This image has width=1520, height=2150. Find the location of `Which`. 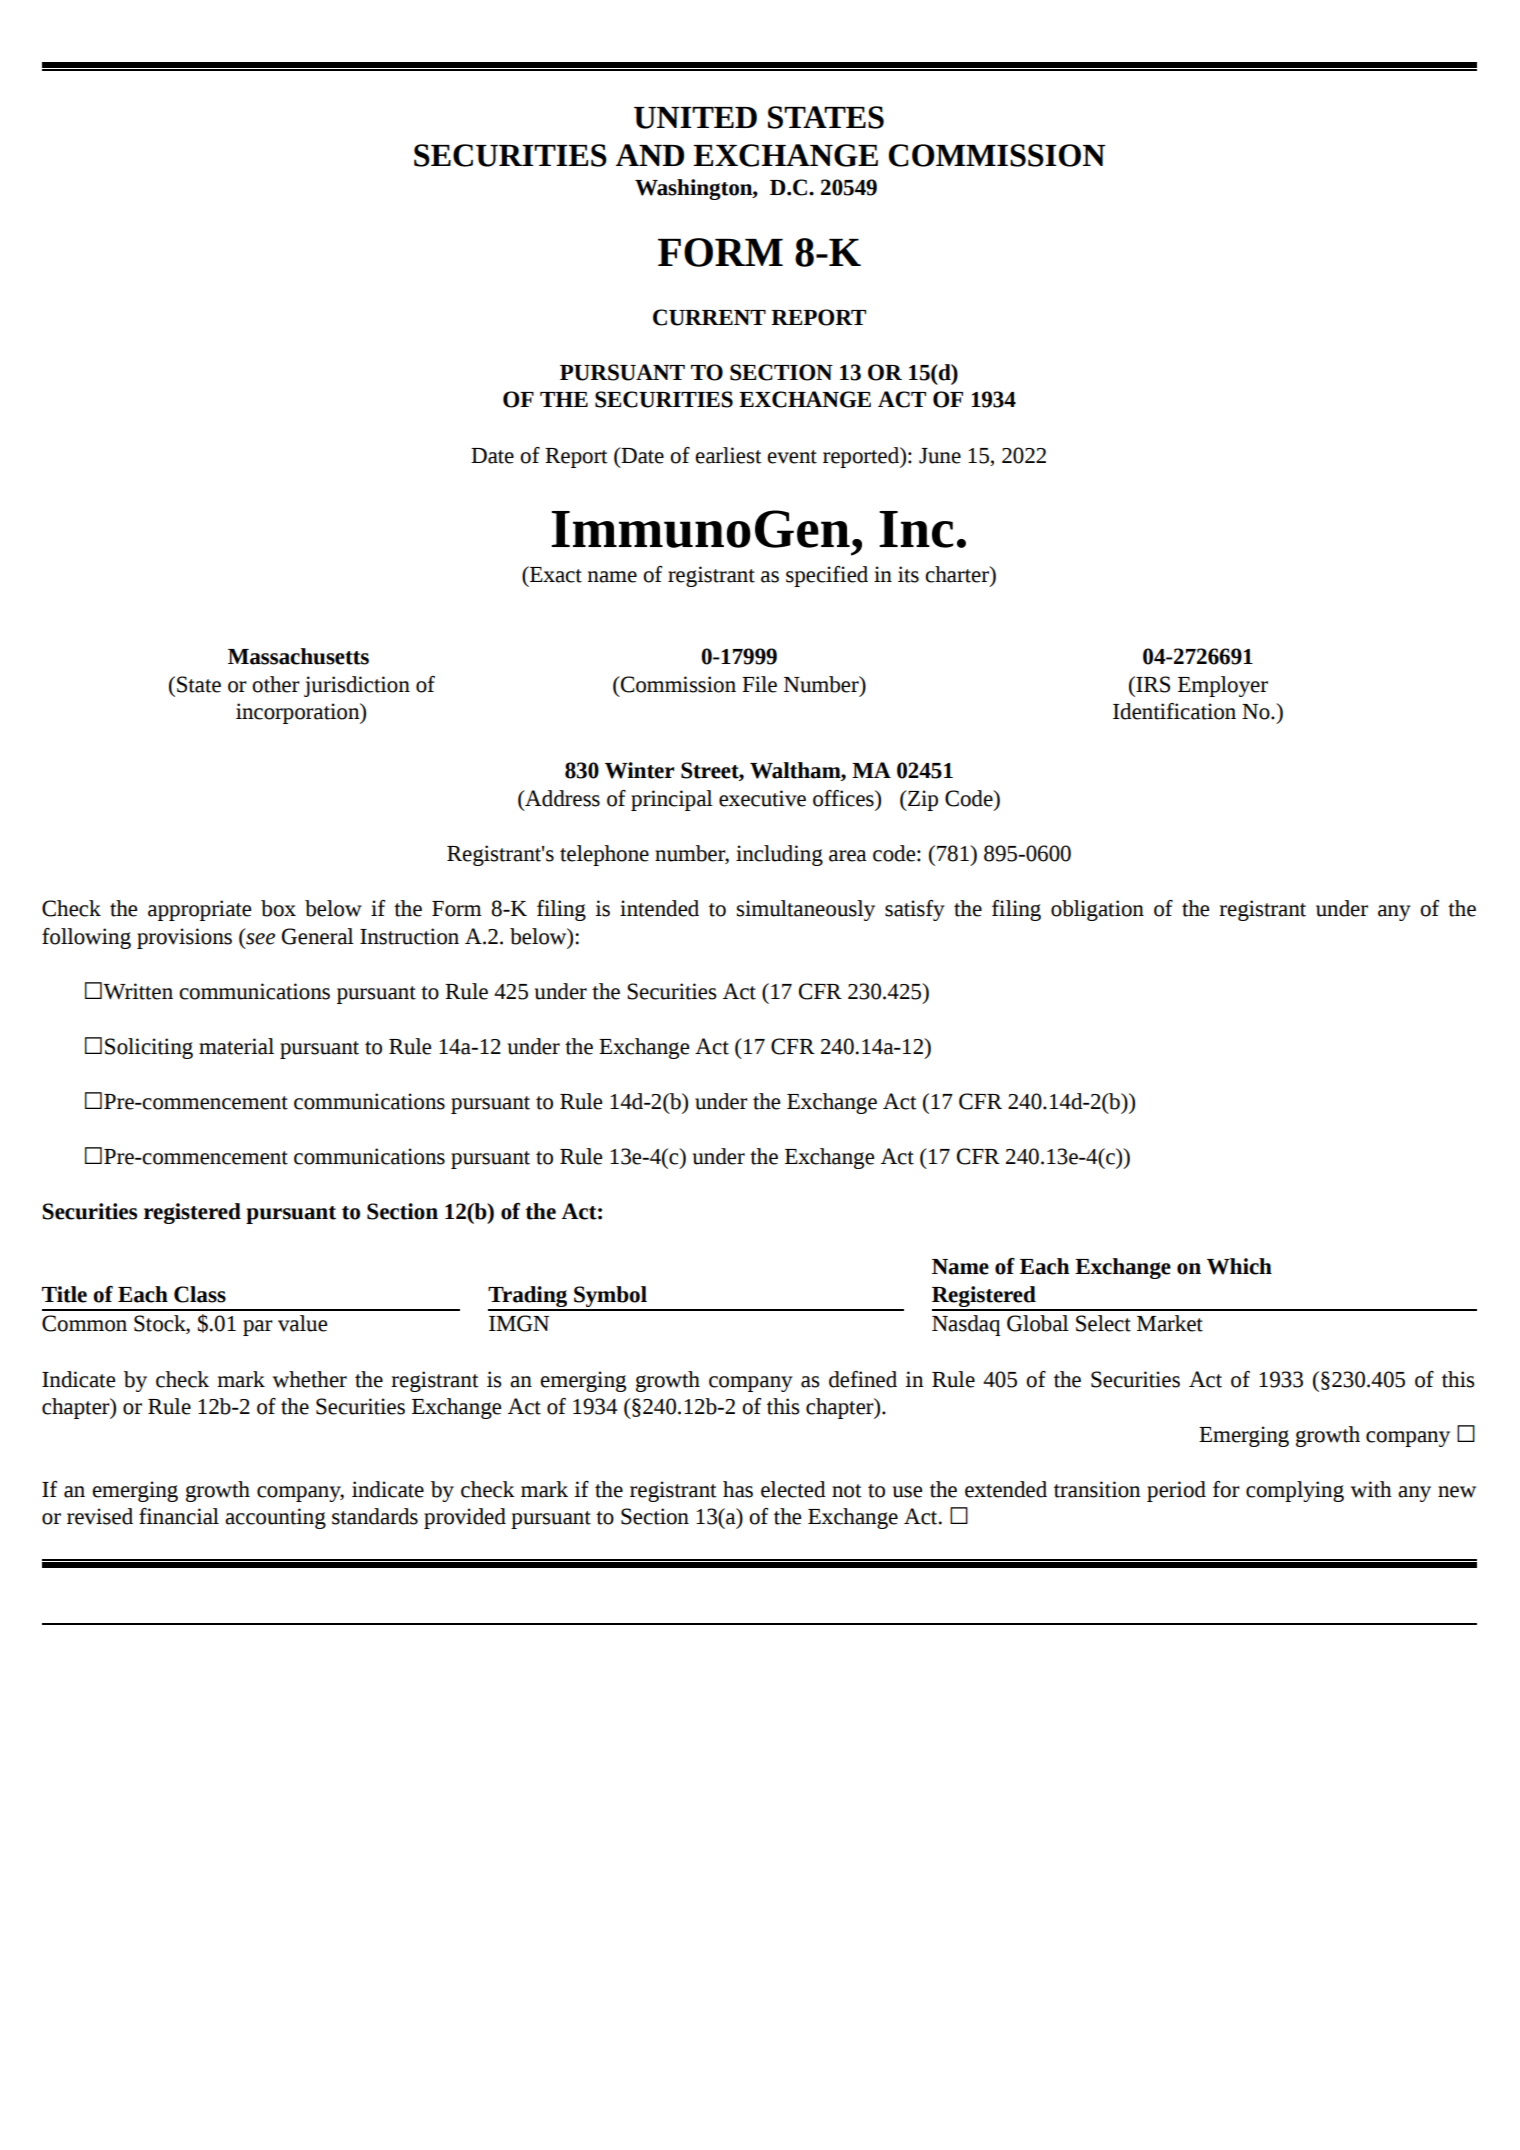

Which is located at coordinates (1239, 1266).
